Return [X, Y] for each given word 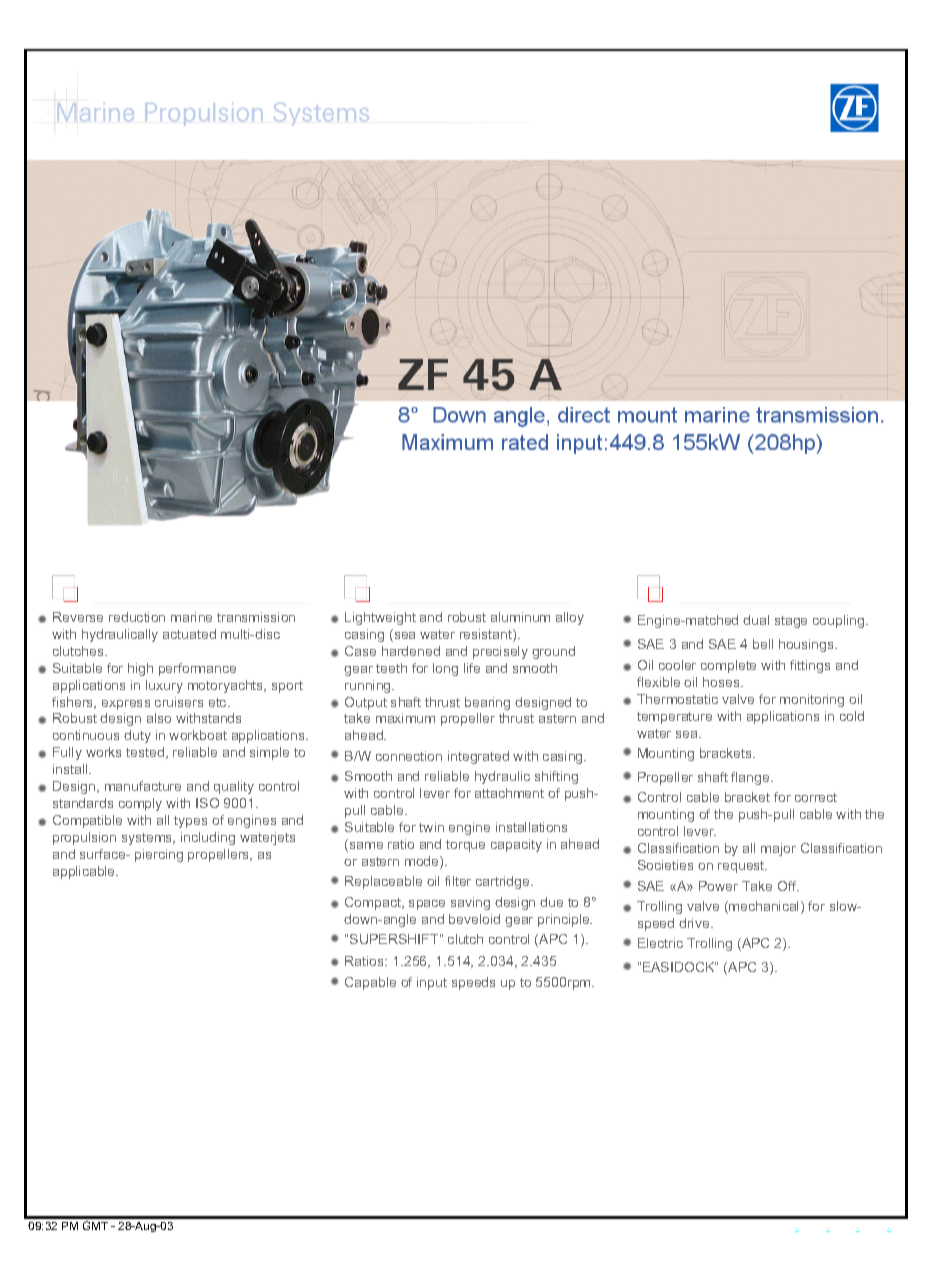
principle [565, 920]
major [778, 849]
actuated [189, 634]
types [190, 822]
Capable [370, 983]
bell [763, 644]
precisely [500, 652]
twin [431, 827]
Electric [660, 943]
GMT [95, 1225]
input [432, 983]
